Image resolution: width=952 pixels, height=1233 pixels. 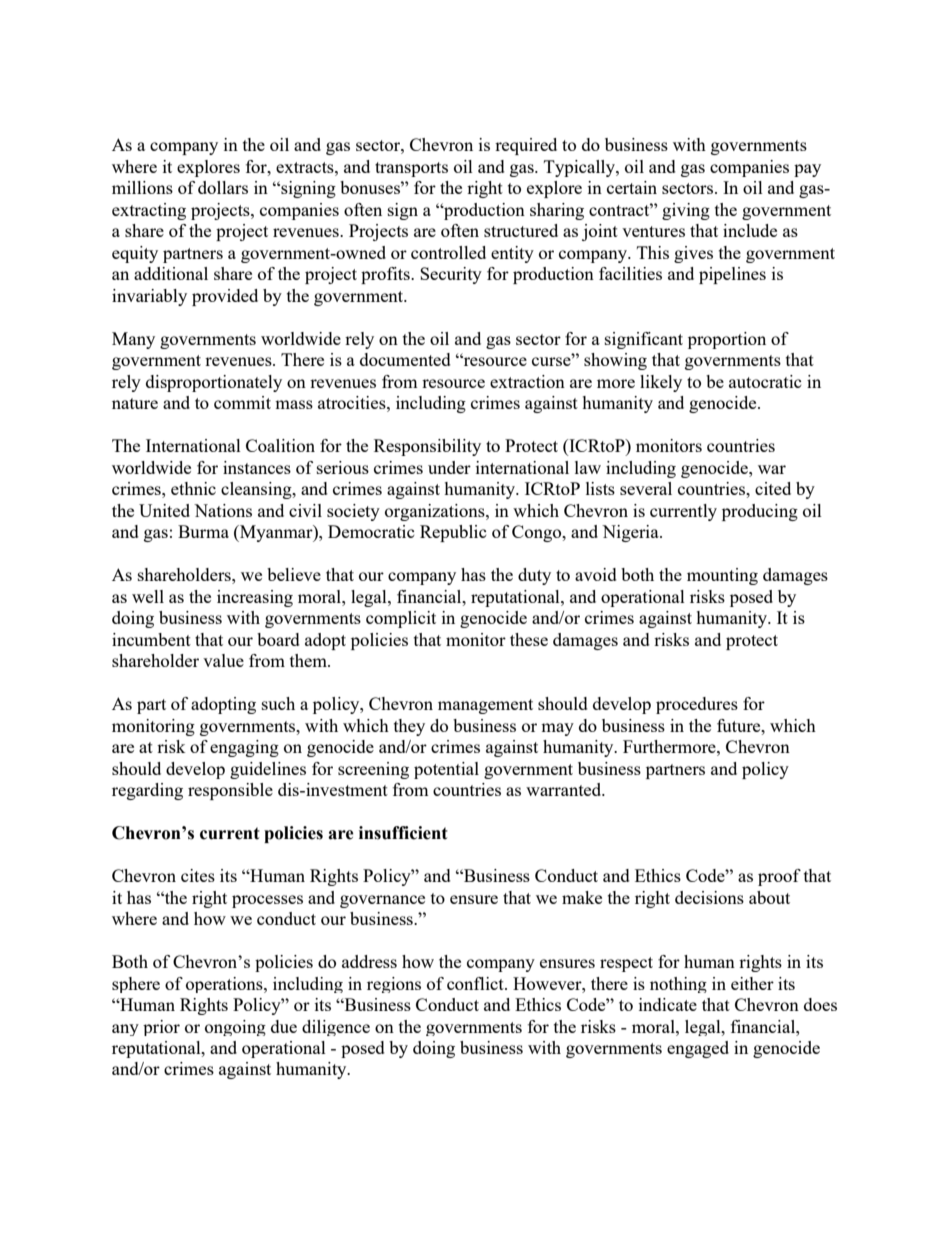 What do you see at coordinates (403, 833) in the document?
I see `insufficient` at bounding box center [403, 833].
